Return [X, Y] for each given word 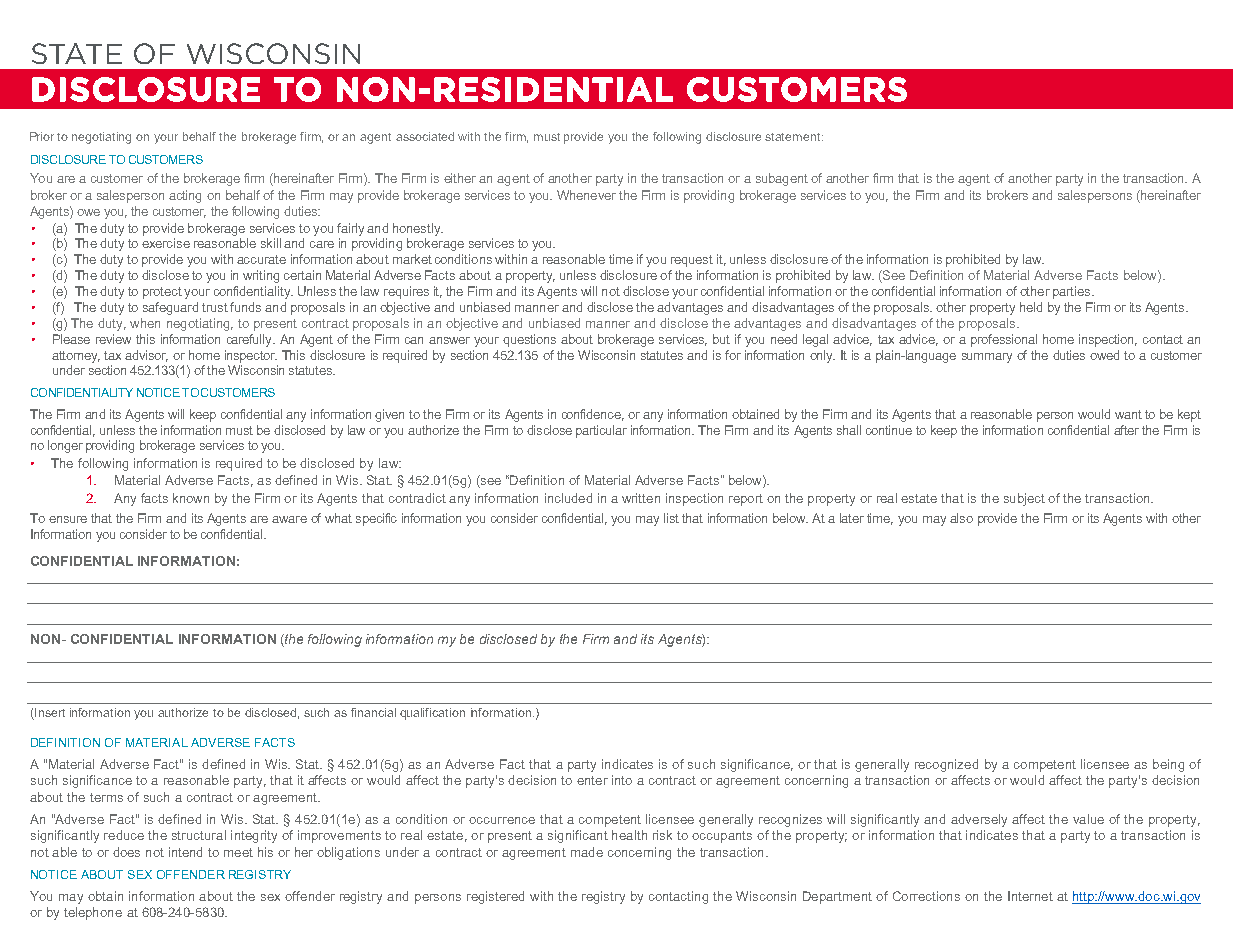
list [671, 518]
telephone [93, 913]
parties [1073, 292]
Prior [42, 136]
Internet [1030, 896]
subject [1024, 499]
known [191, 498]
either [460, 178]
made [587, 852]
